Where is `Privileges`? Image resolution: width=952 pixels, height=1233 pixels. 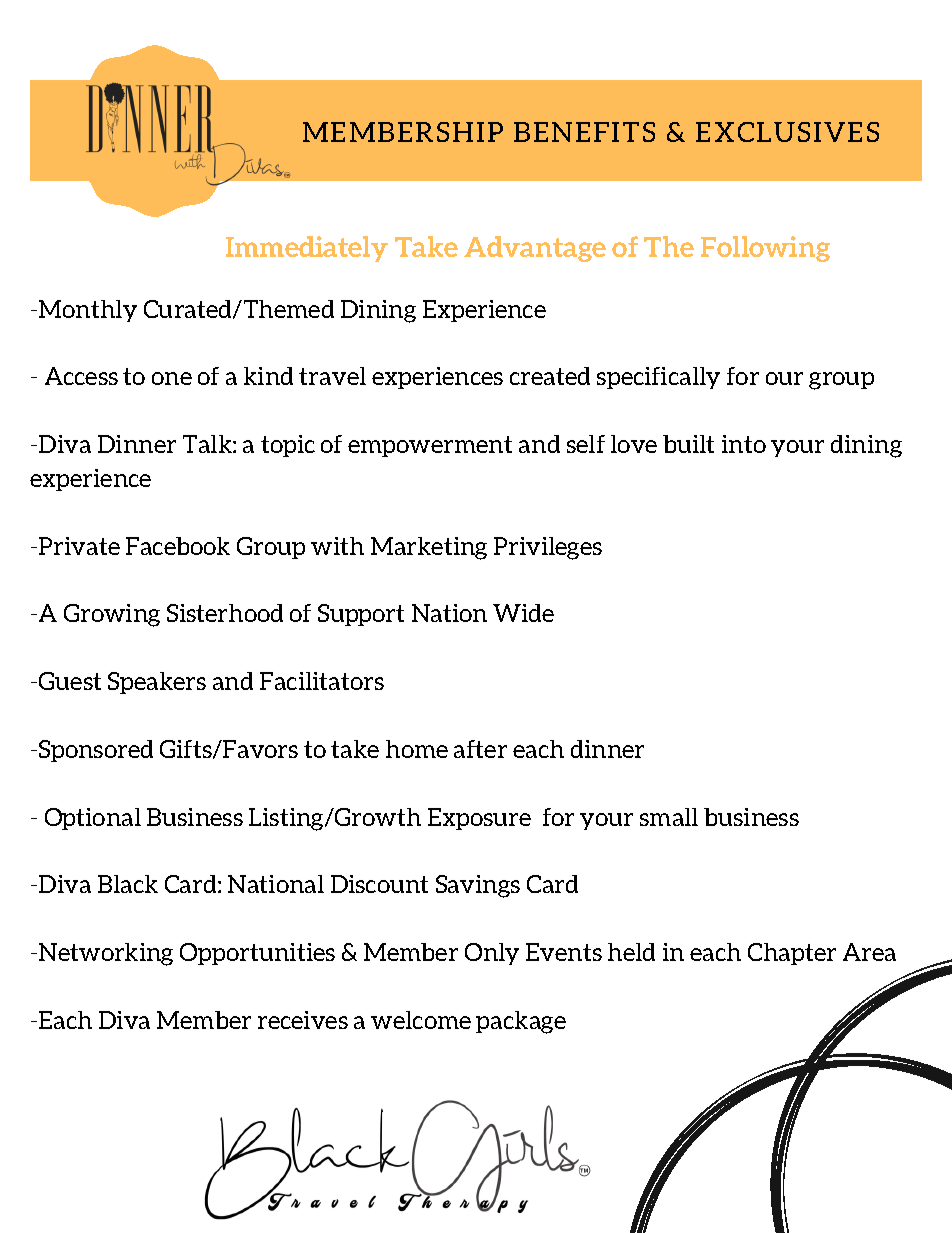 Privileges is located at coordinates (548, 548).
